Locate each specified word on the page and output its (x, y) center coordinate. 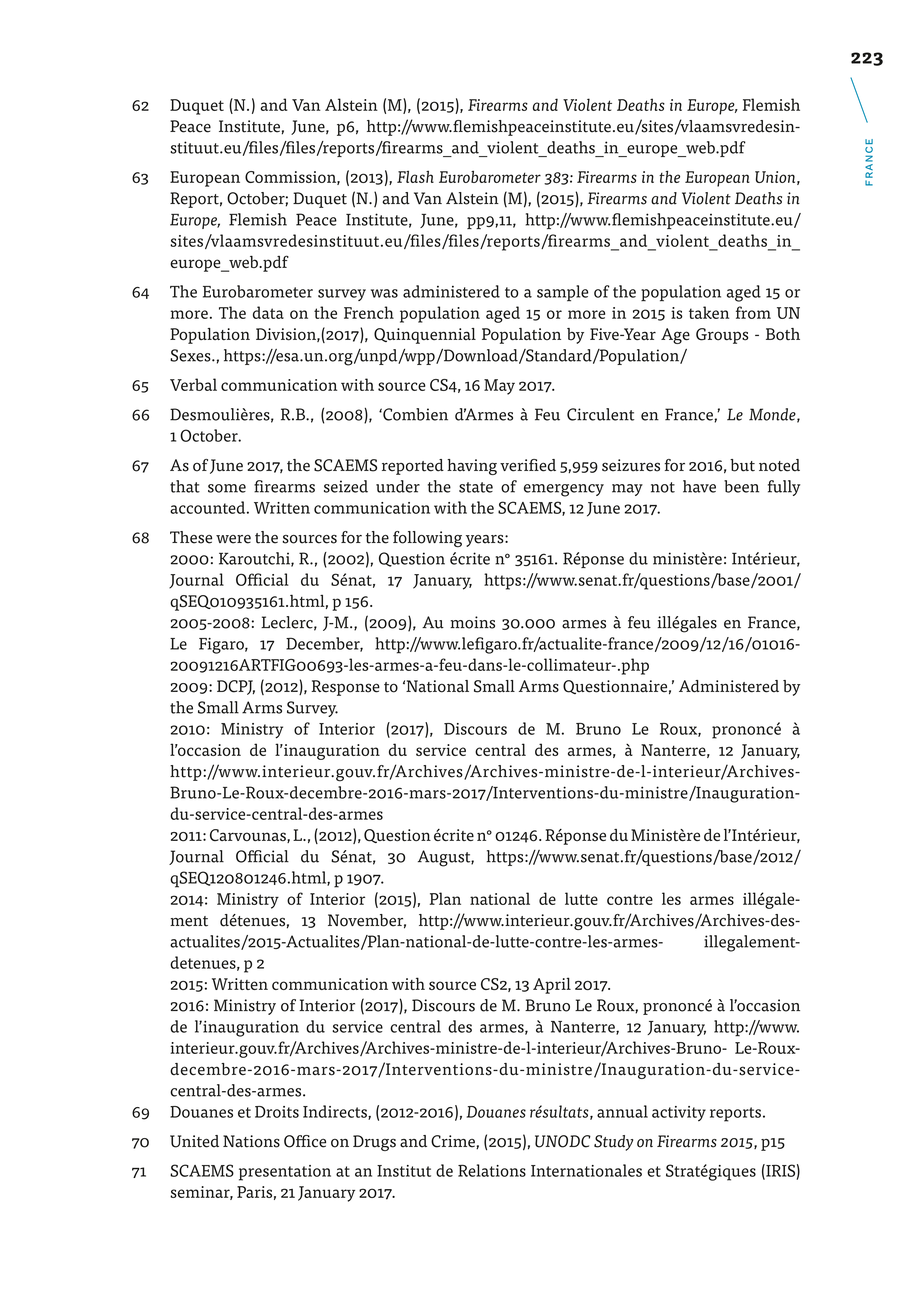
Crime (454, 1142)
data (268, 312)
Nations (251, 1141)
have (699, 486)
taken (709, 312)
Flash (415, 177)
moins (472, 622)
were (233, 539)
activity (679, 1114)
